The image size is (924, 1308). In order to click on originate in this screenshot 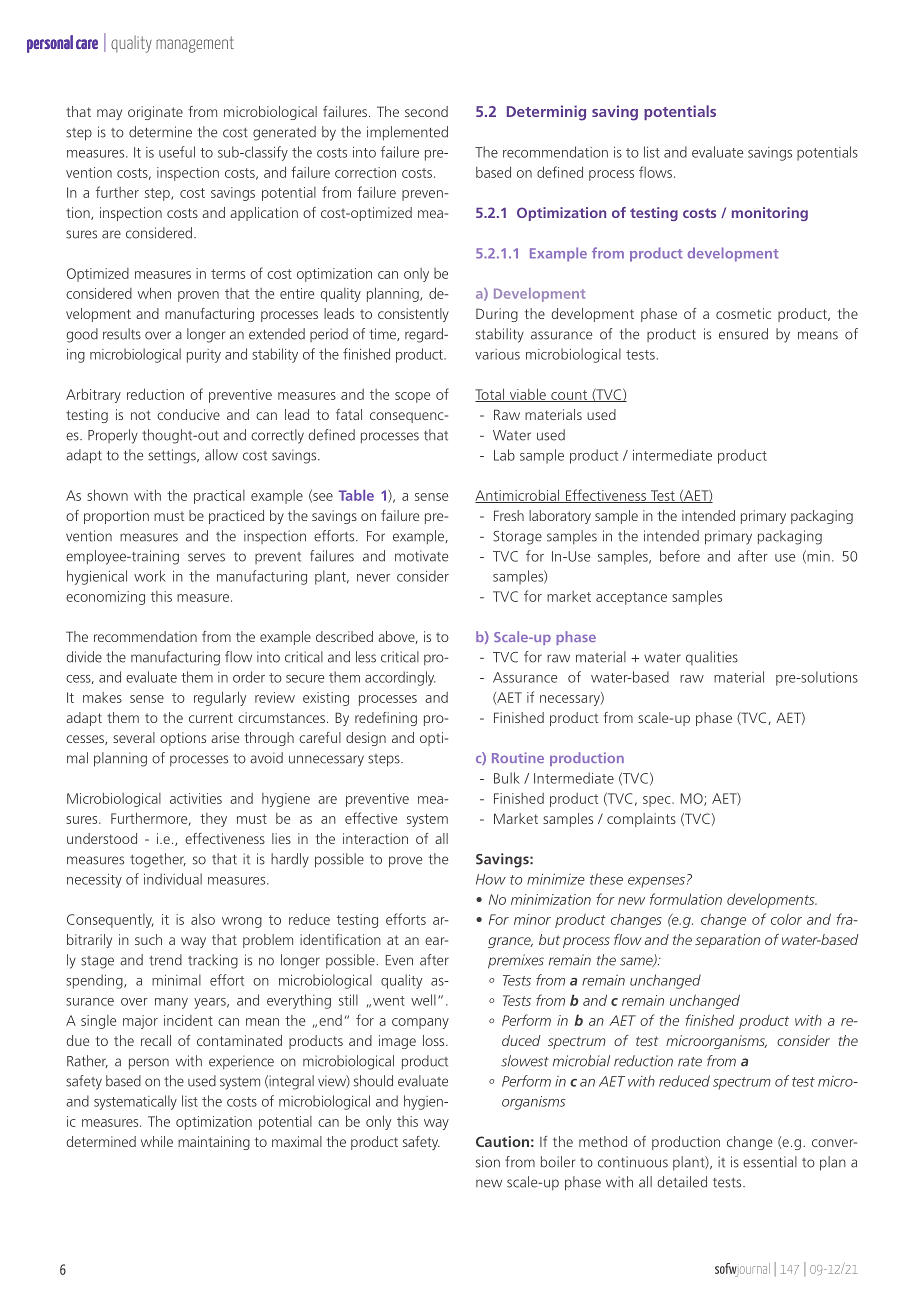, I will do `click(155, 113)`.
